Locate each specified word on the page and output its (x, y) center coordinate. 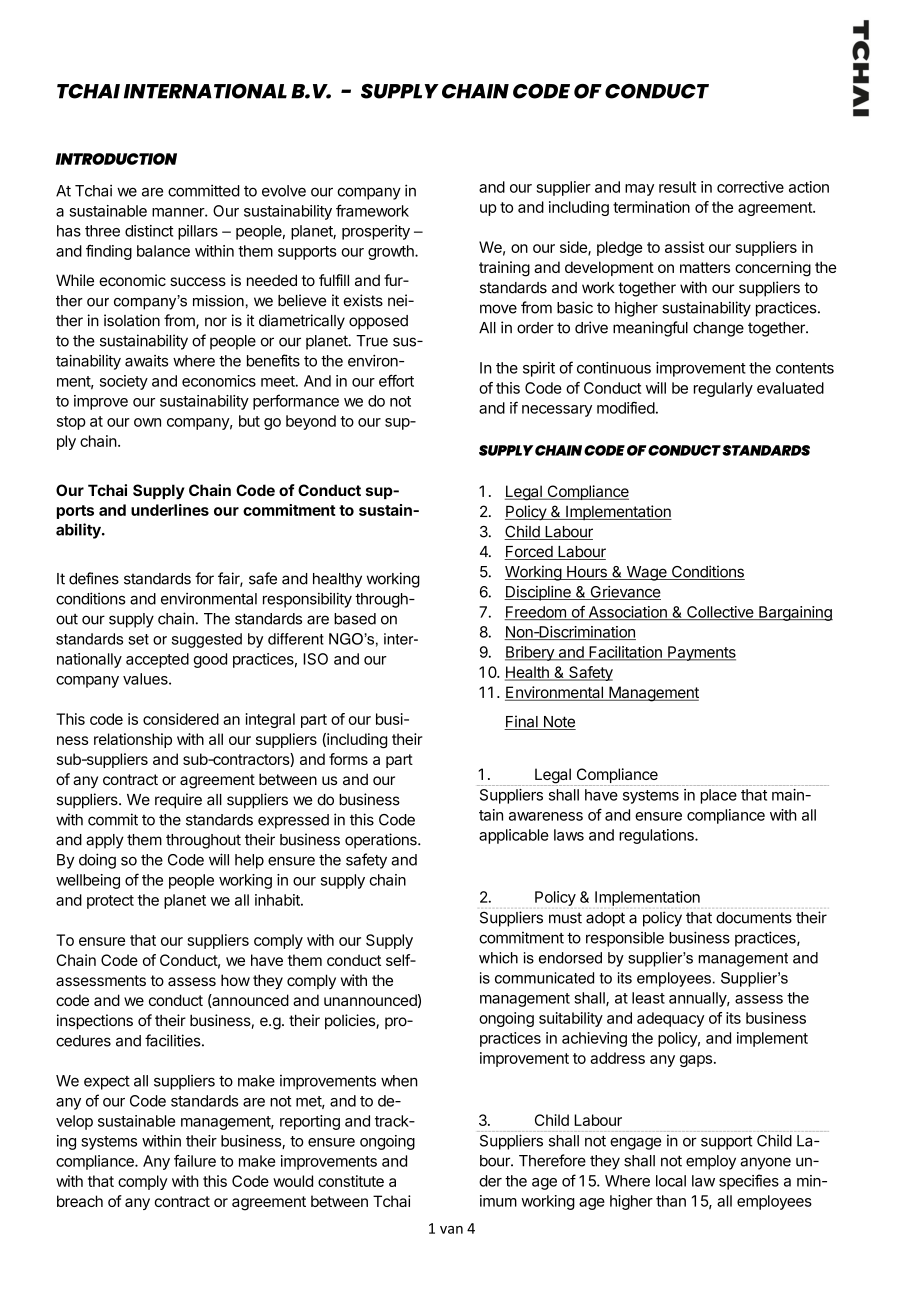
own (147, 422)
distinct (149, 231)
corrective (750, 187)
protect (110, 902)
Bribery (530, 653)
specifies (749, 1182)
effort (396, 380)
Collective (720, 613)
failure (195, 1161)
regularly (723, 389)
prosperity (376, 232)
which (498, 958)
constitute (351, 1181)
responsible (625, 939)
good (210, 660)
